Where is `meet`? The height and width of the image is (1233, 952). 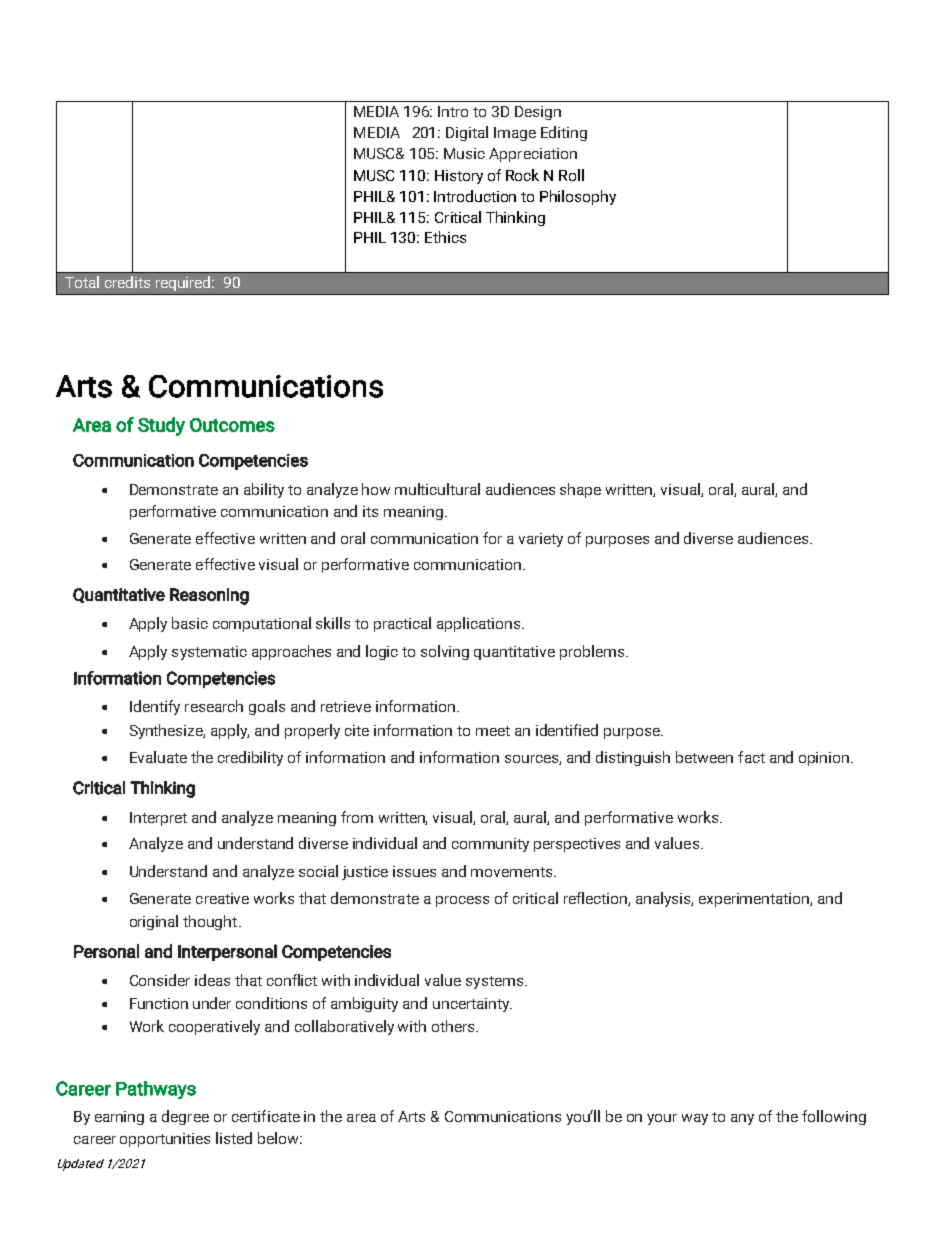
meet is located at coordinates (493, 731).
